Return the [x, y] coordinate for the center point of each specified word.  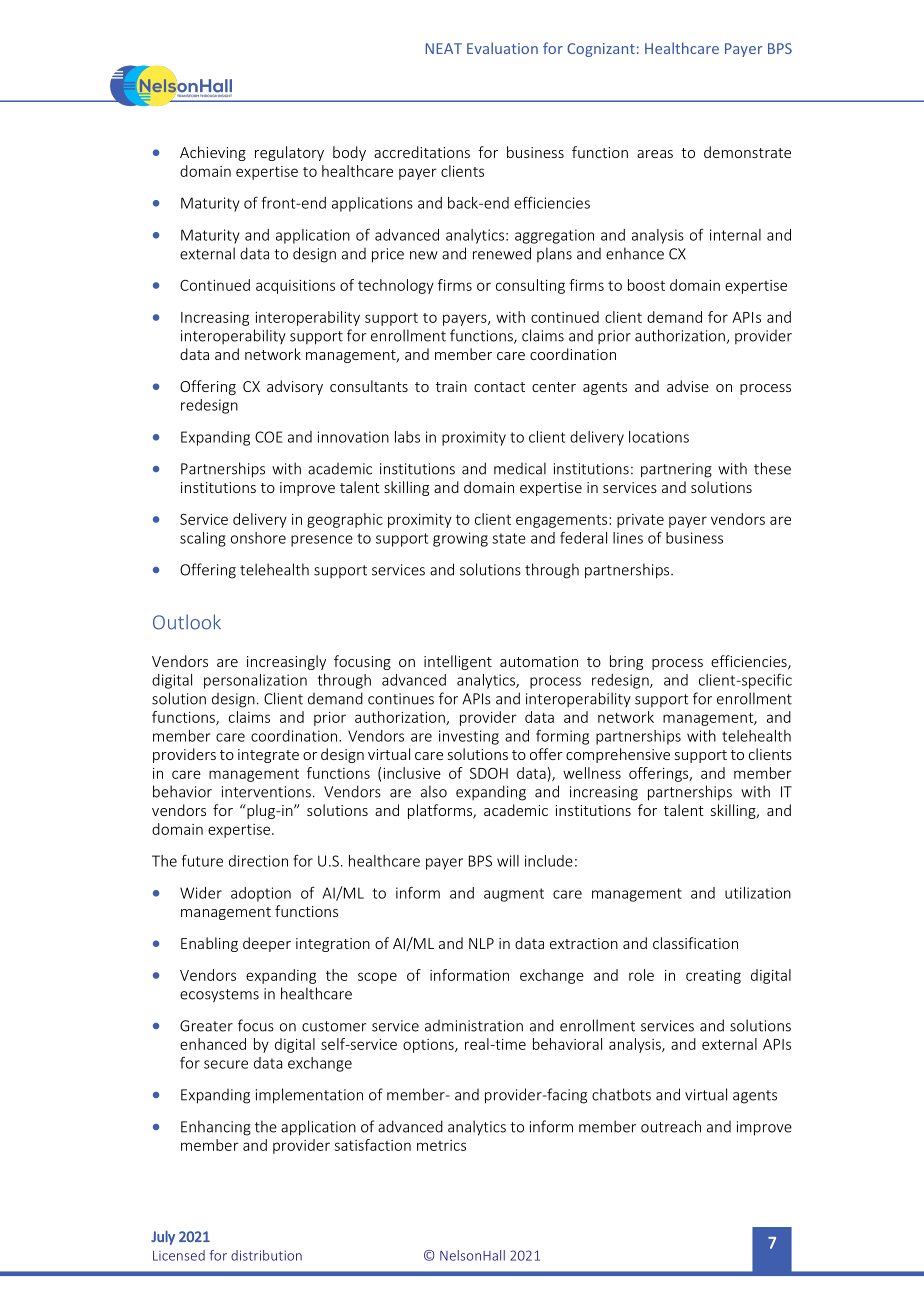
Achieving [213, 153]
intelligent [458, 662]
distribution [266, 1255]
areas [655, 154]
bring [626, 662]
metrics [441, 1145]
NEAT [444, 48]
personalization [255, 681]
